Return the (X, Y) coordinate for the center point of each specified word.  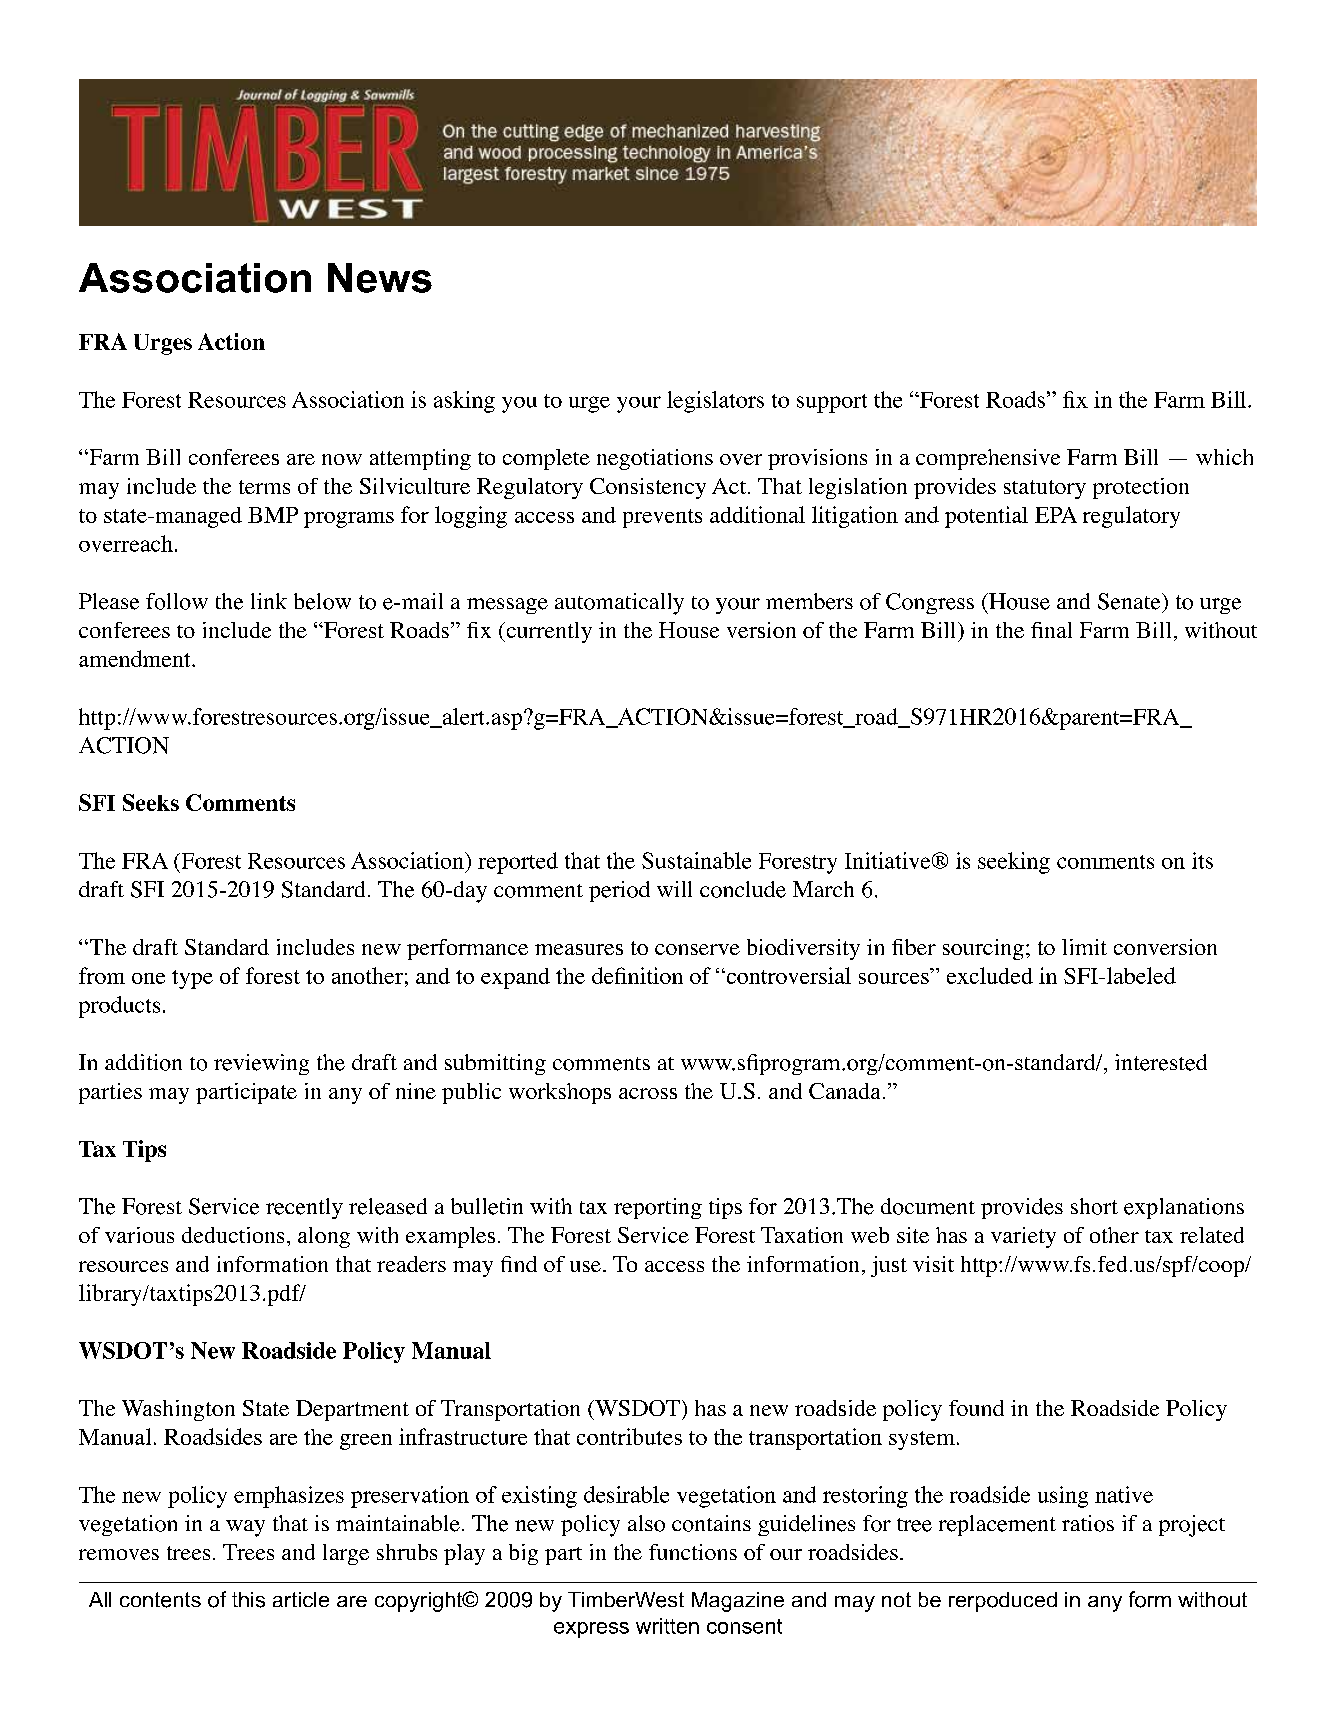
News (380, 278)
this (248, 1600)
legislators (715, 402)
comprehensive (988, 459)
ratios (1088, 1523)
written (667, 1626)
